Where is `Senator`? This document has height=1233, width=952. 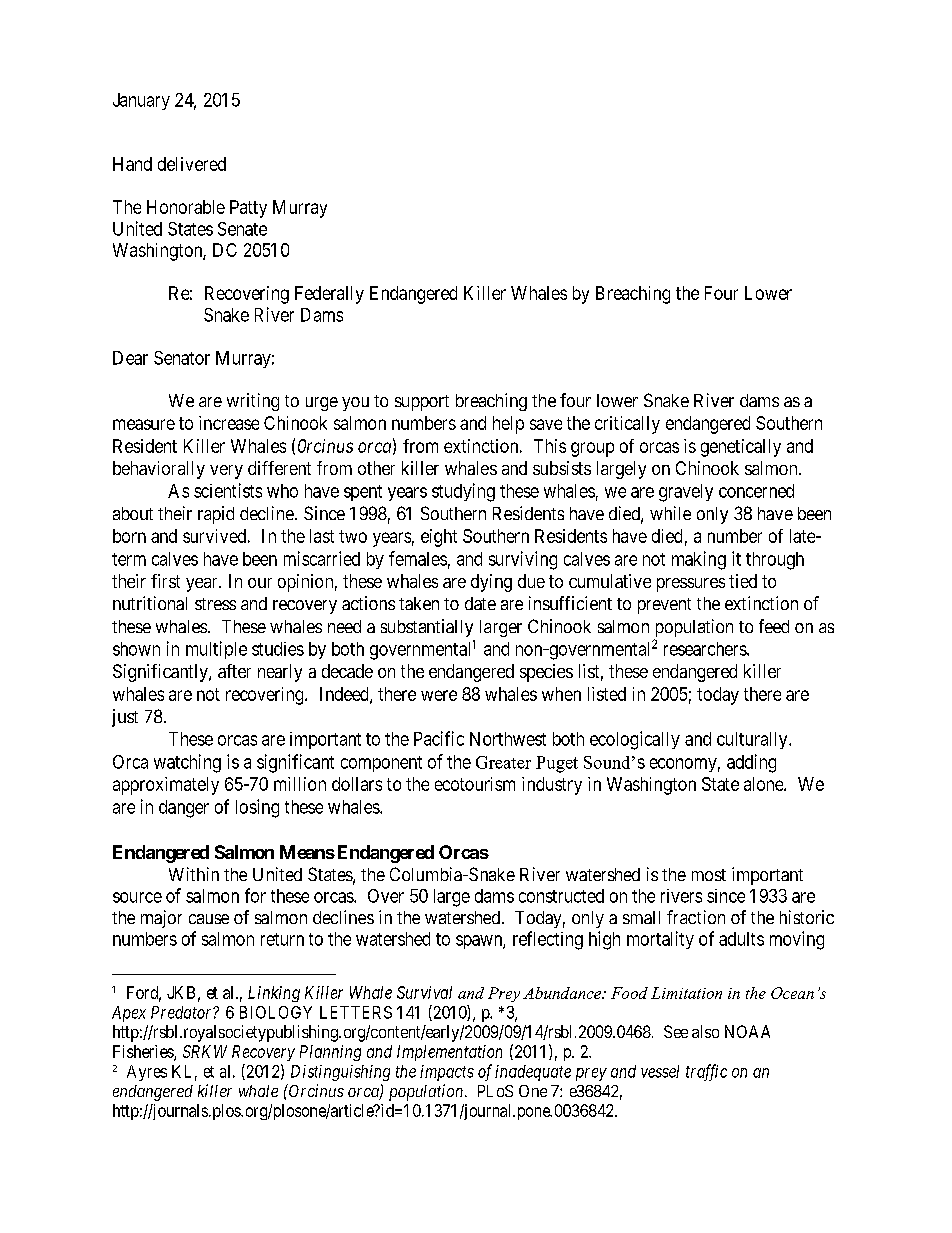 Senator is located at coordinates (182, 358).
